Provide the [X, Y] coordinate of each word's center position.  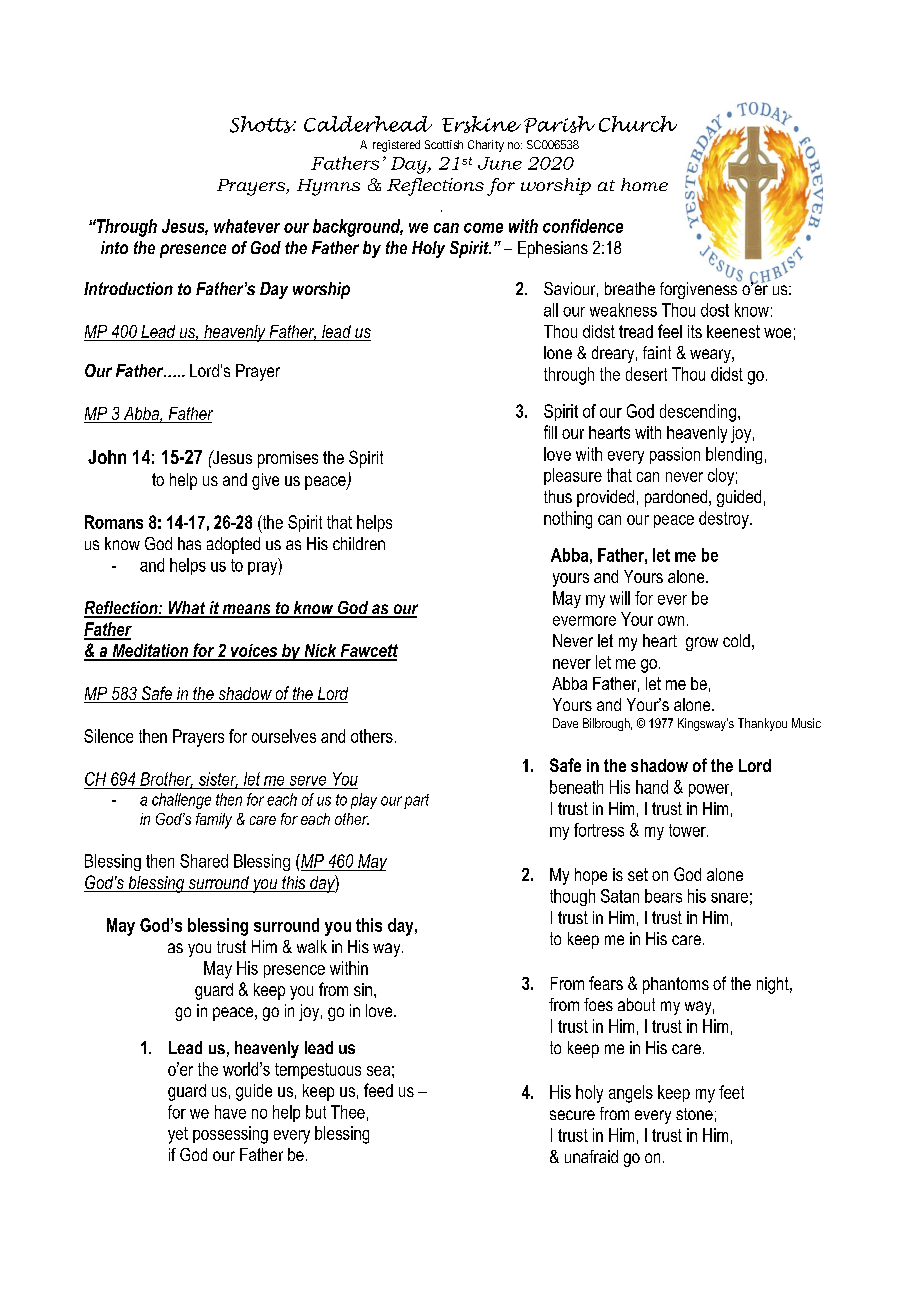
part [416, 801]
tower [688, 830]
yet [178, 1135]
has [189, 543]
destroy [725, 520]
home [644, 184]
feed [378, 1090]
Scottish [444, 144]
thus [558, 496]
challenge [181, 801]
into [114, 247]
